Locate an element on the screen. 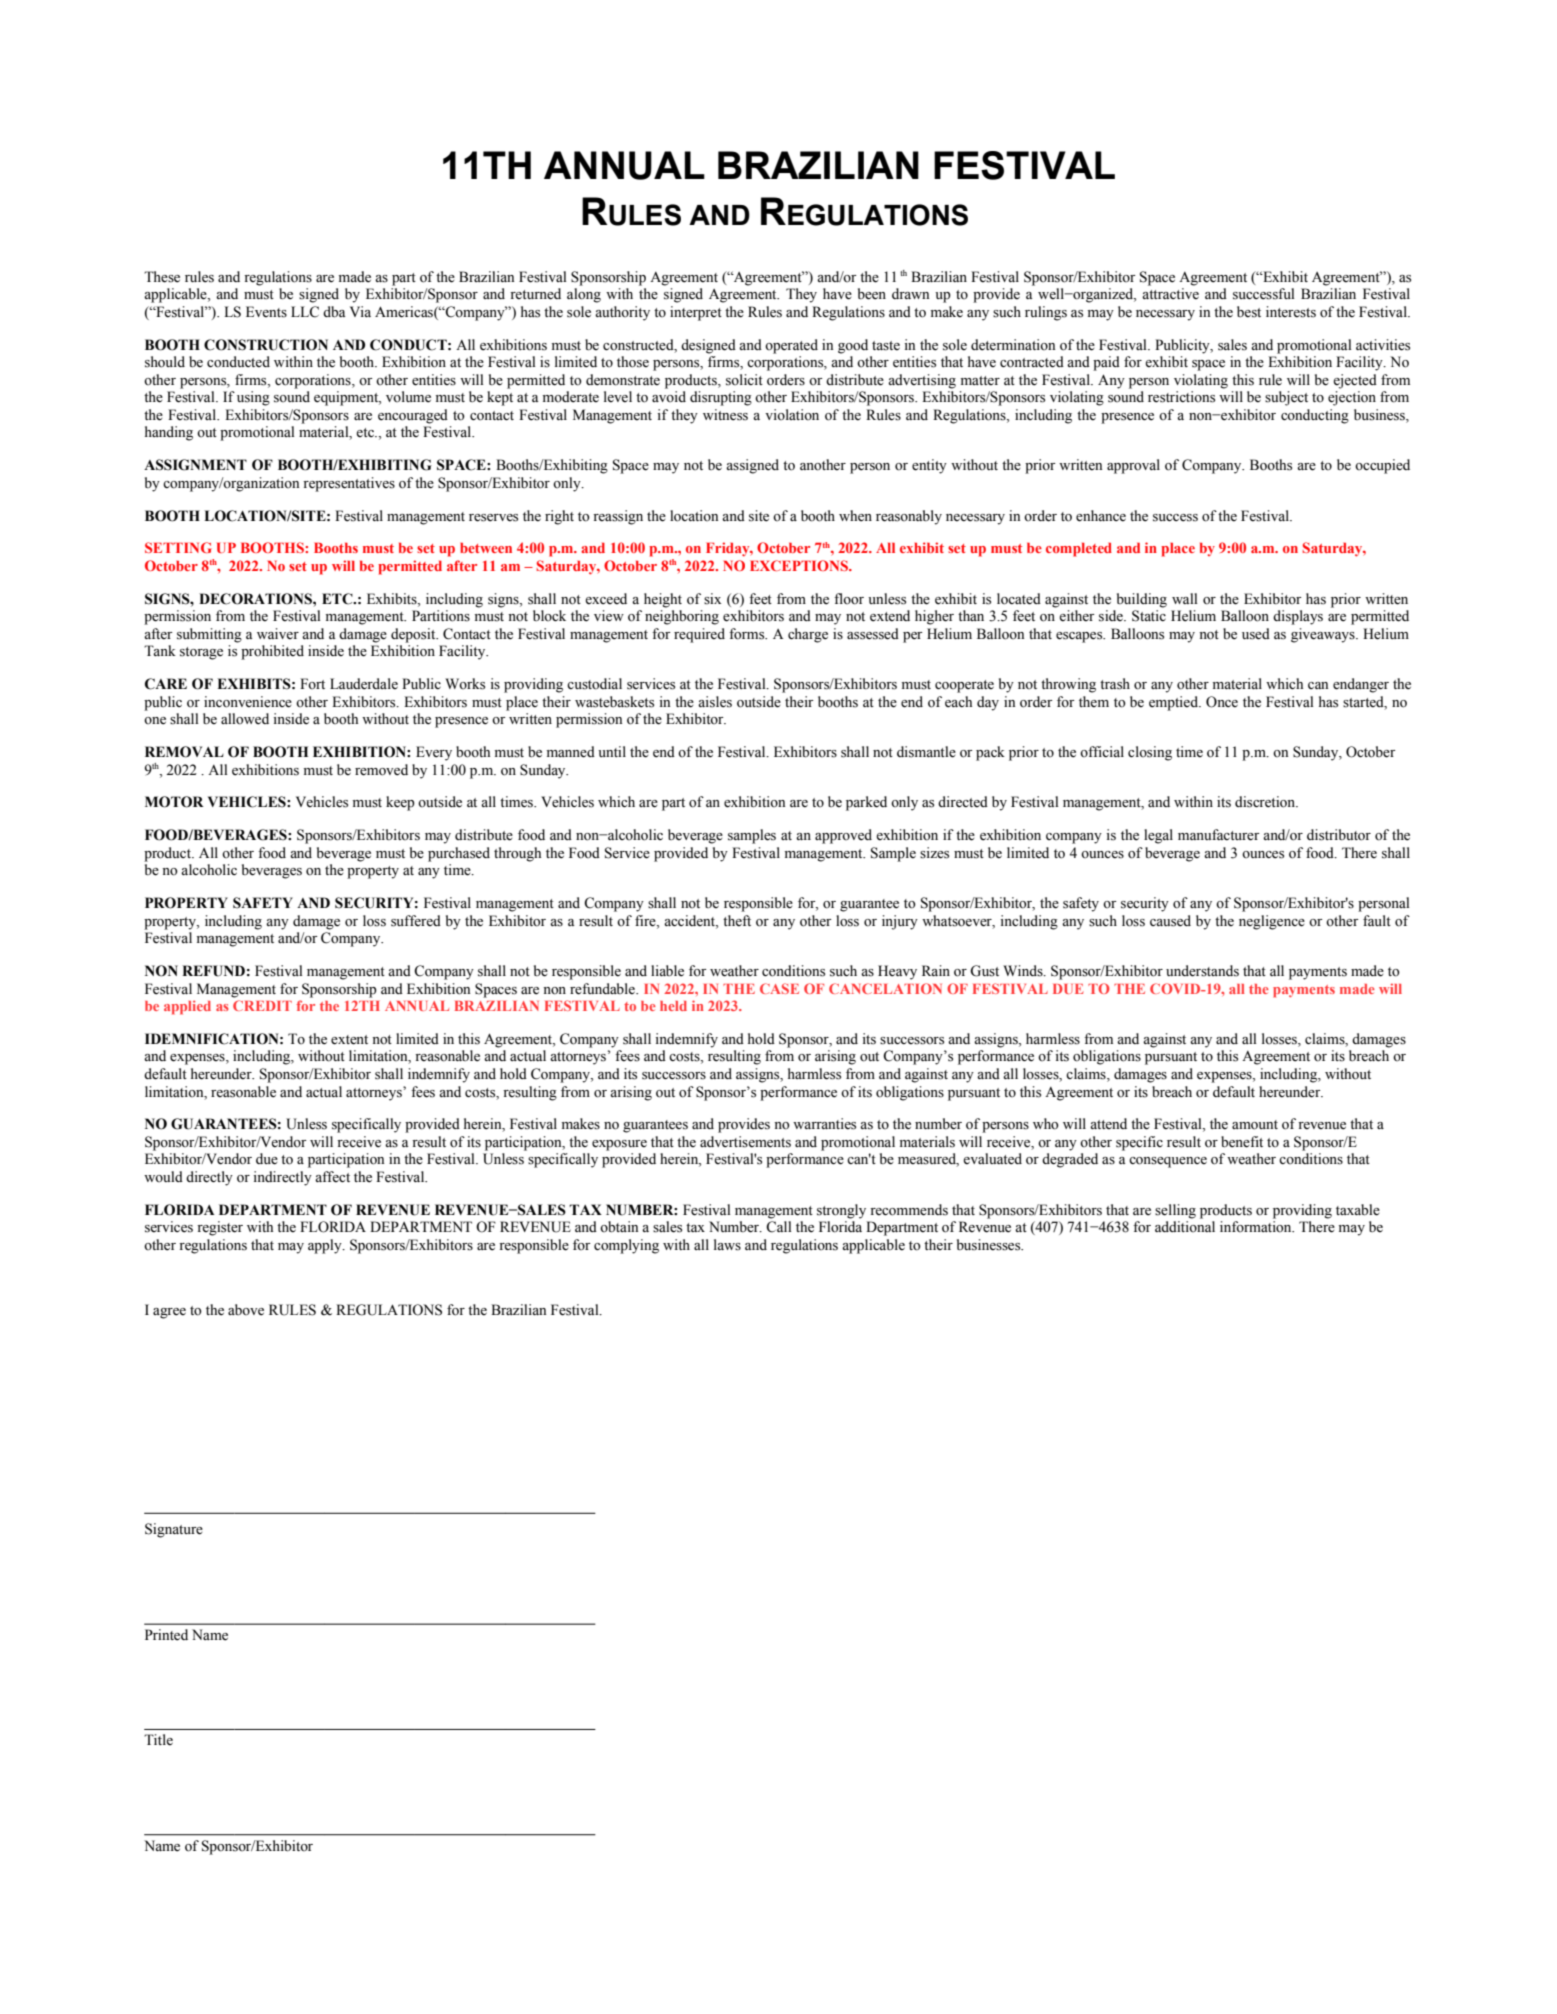  Title is located at coordinates (158, 1740).
